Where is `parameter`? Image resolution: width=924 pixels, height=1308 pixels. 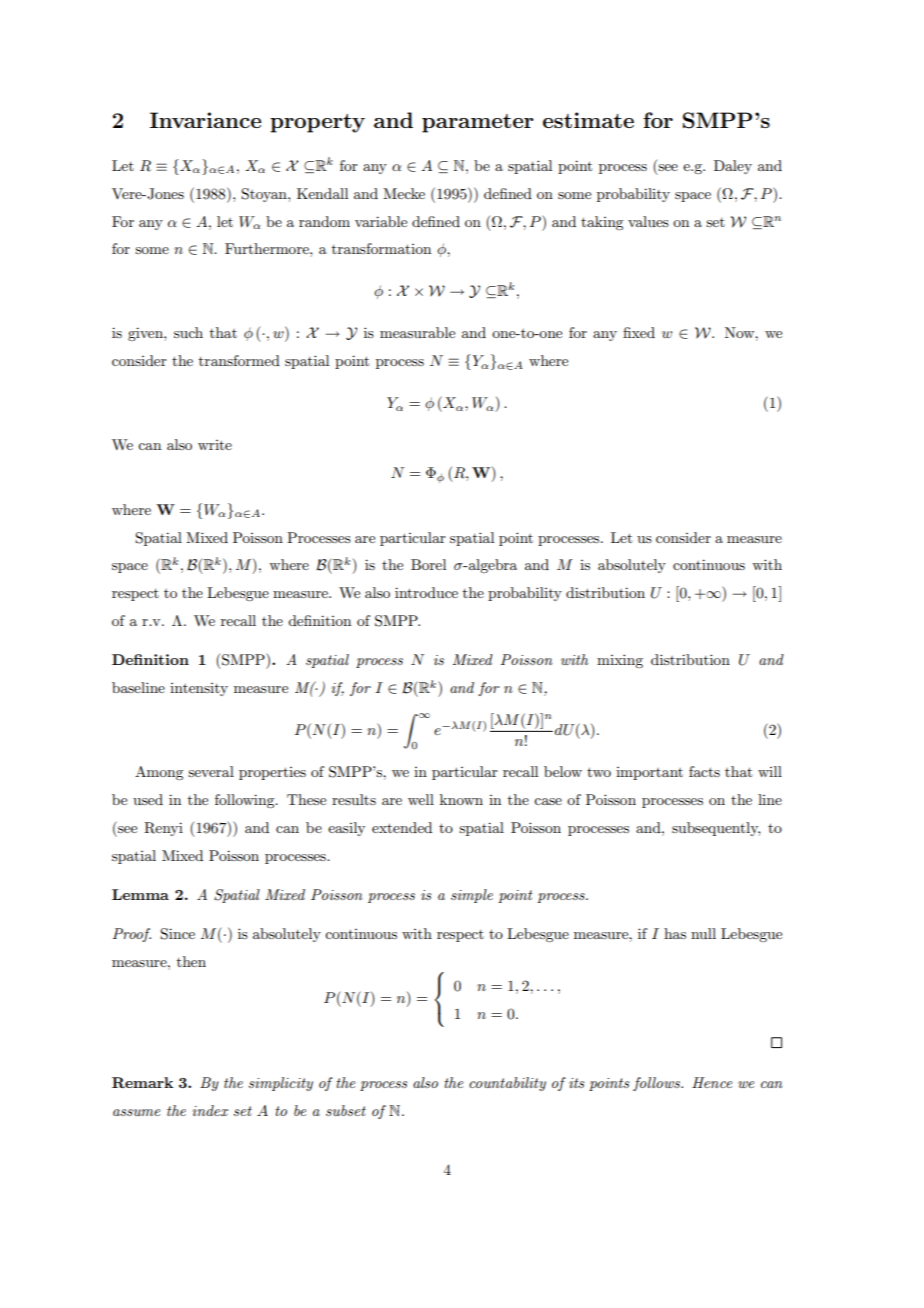 parameter is located at coordinates (478, 123).
